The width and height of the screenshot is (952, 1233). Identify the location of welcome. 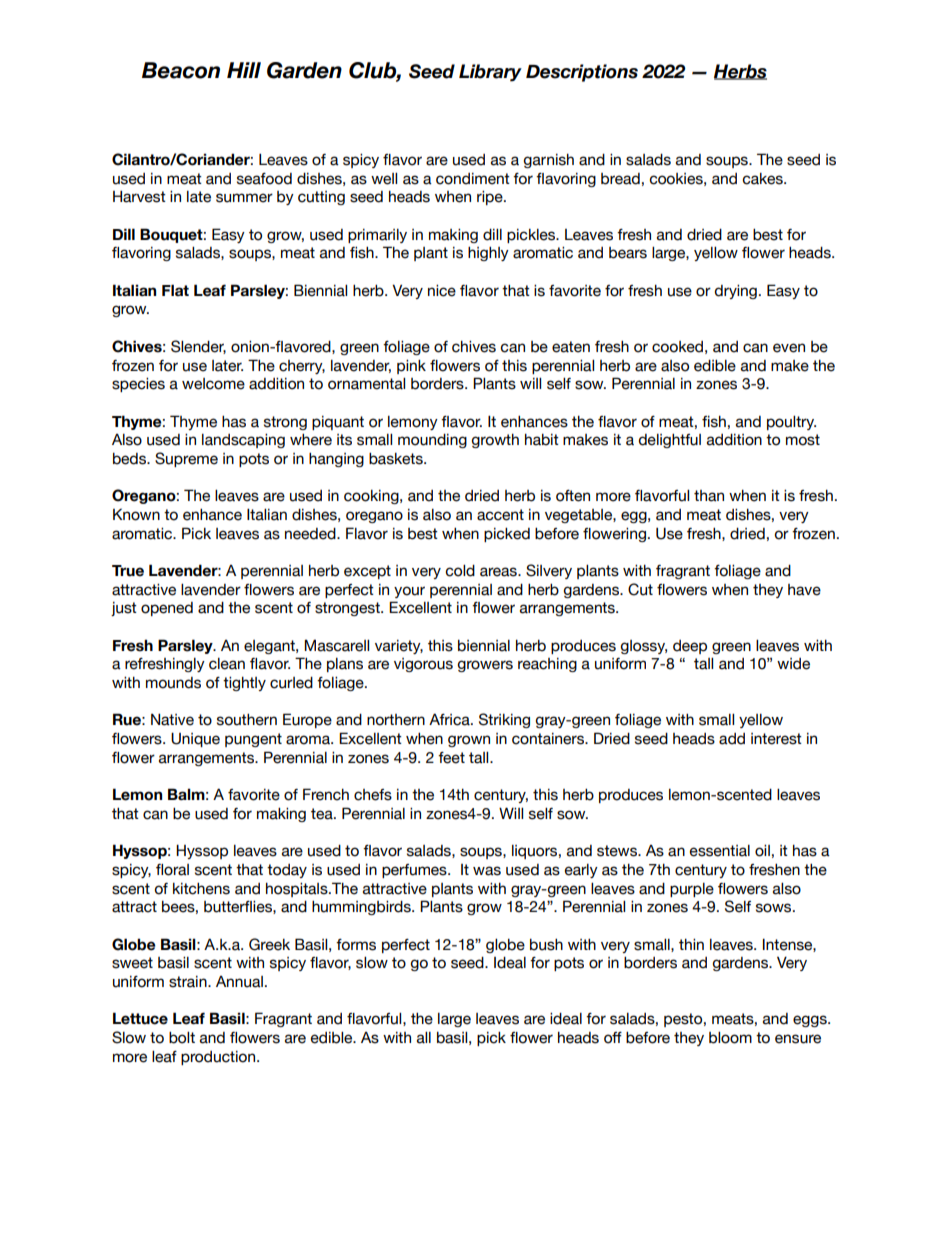
(213, 384).
